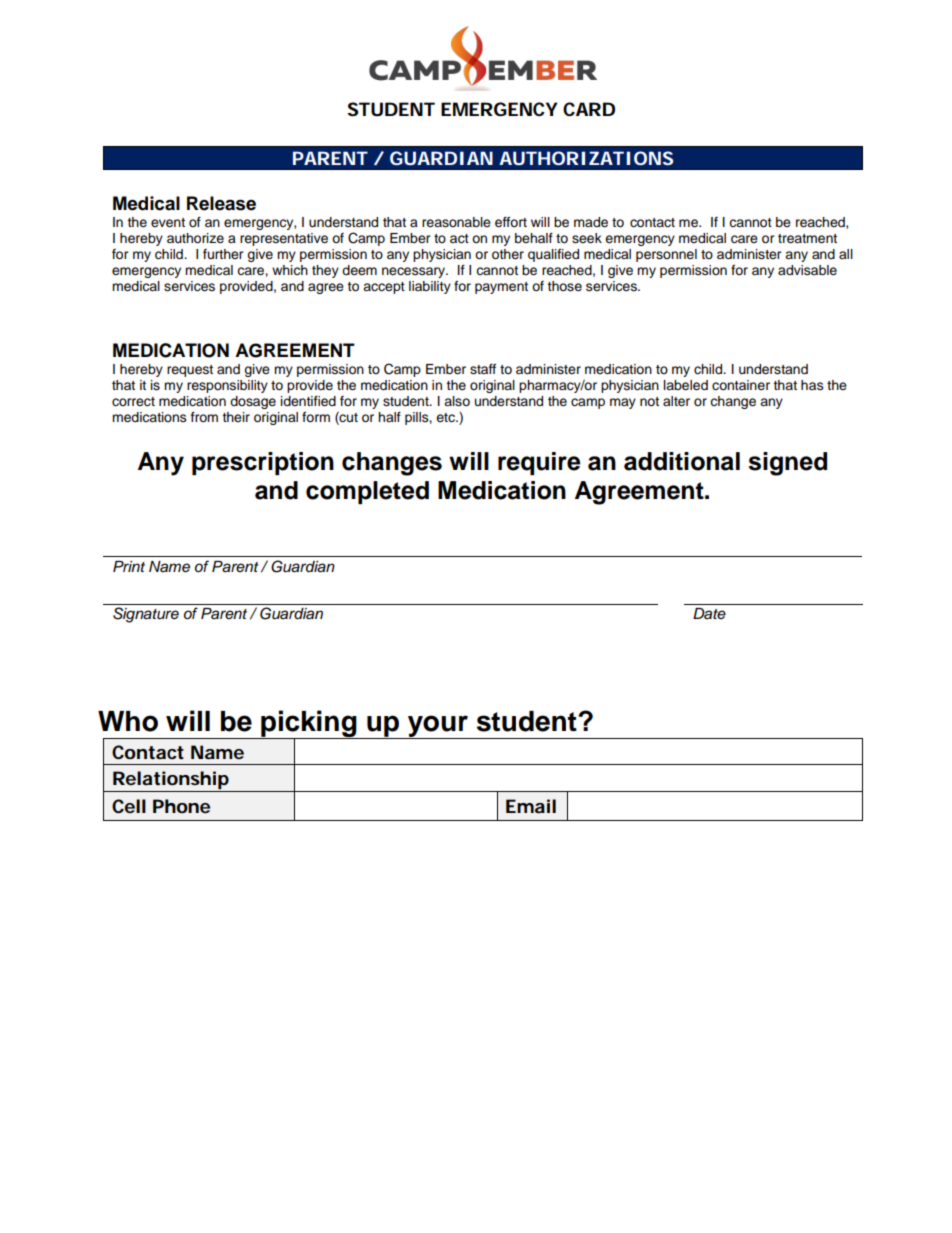 The width and height of the screenshot is (952, 1233). I want to click on CARD, so click(589, 109).
